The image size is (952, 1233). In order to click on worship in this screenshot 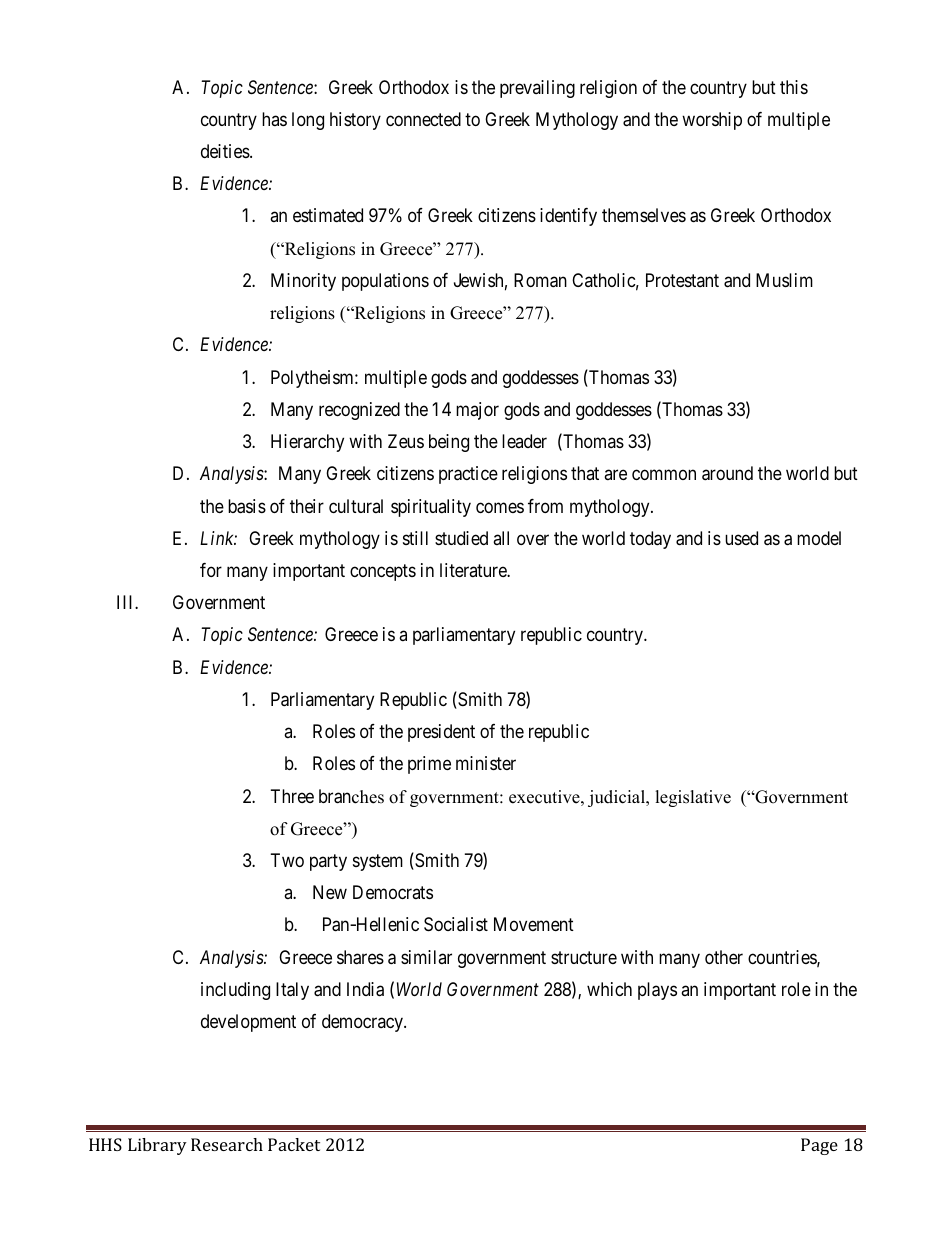, I will do `click(712, 121)`.
